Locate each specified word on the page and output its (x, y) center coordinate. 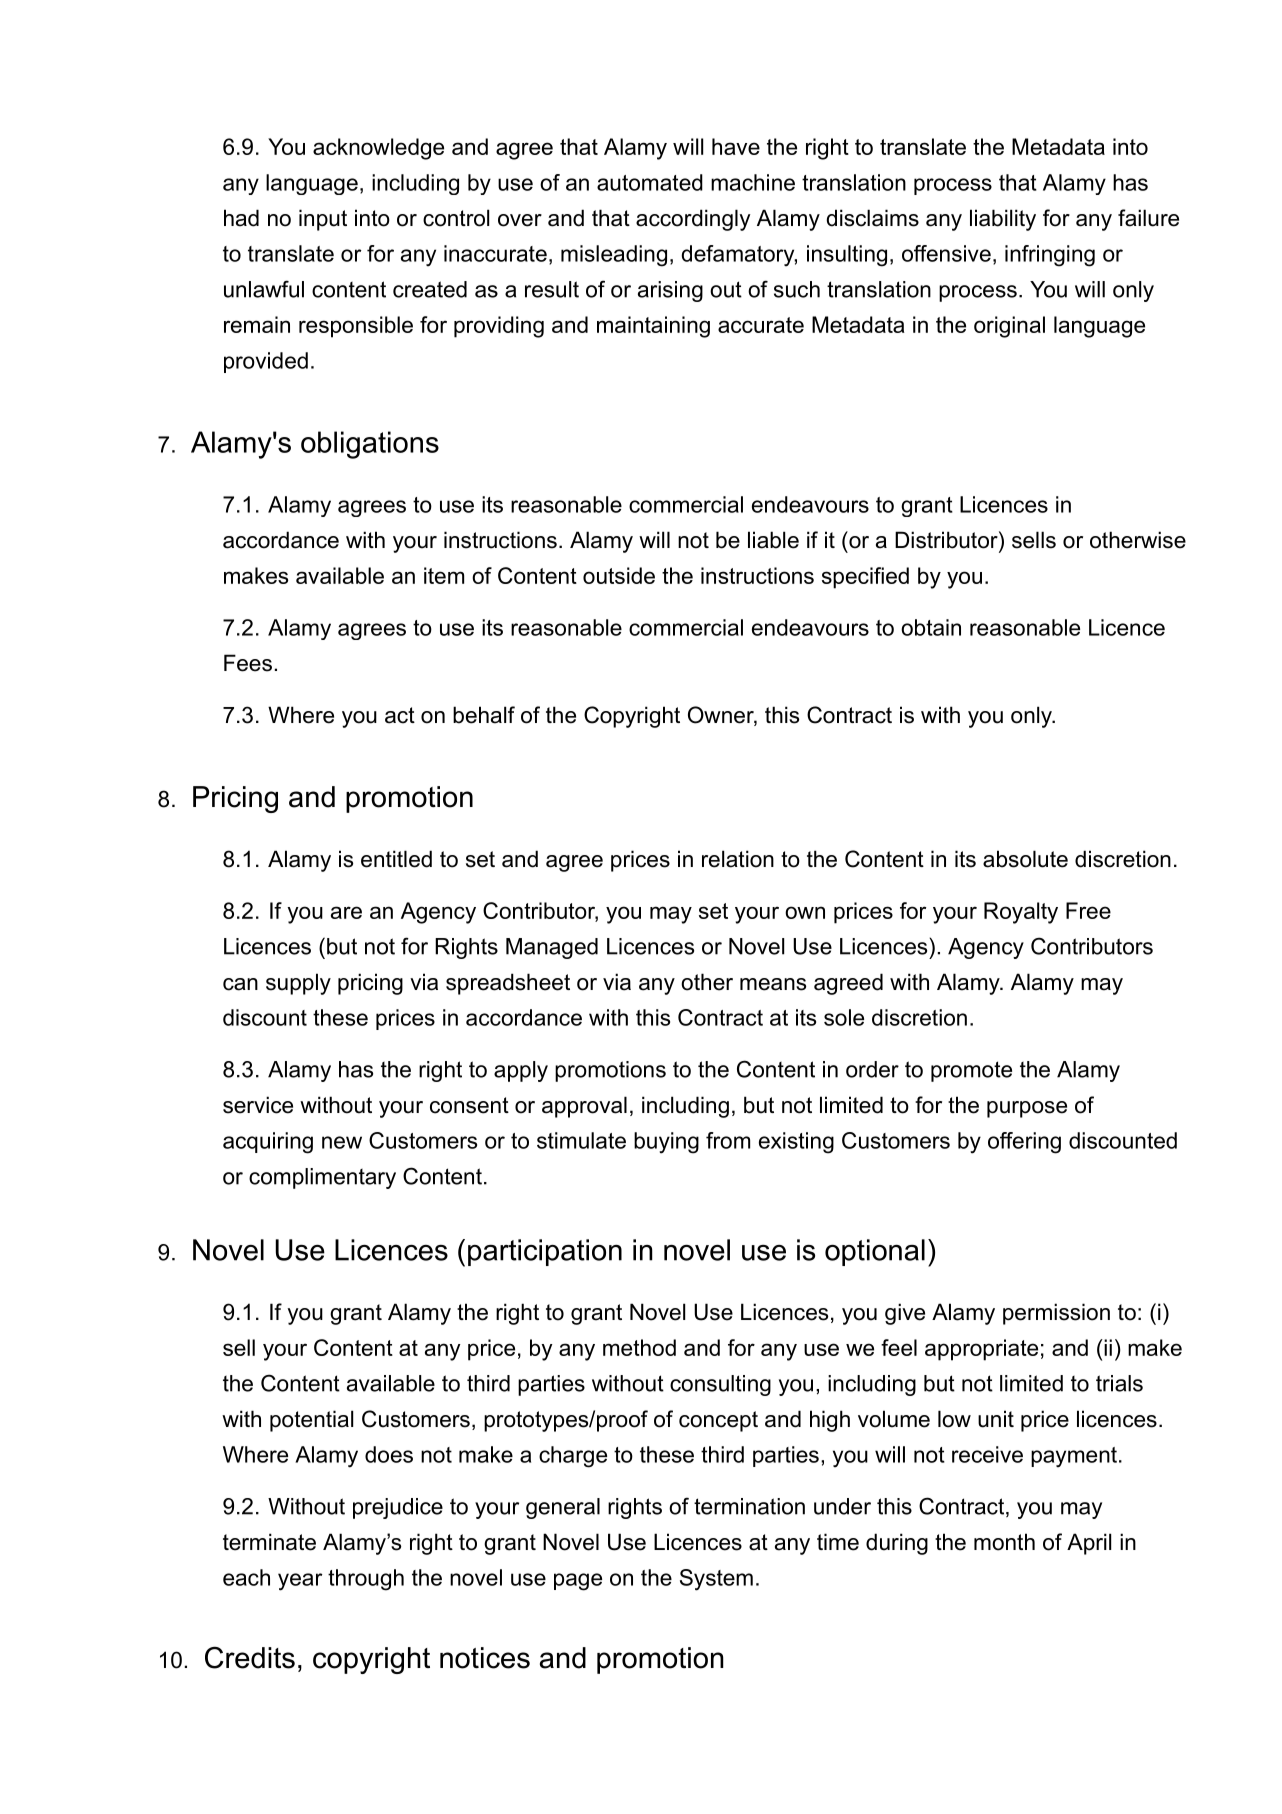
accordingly (693, 220)
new (342, 1142)
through (366, 1580)
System (716, 1580)
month (1004, 1542)
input (323, 220)
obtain (931, 627)
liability (1003, 220)
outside (619, 575)
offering (1024, 1143)
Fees (248, 663)
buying (666, 1143)
